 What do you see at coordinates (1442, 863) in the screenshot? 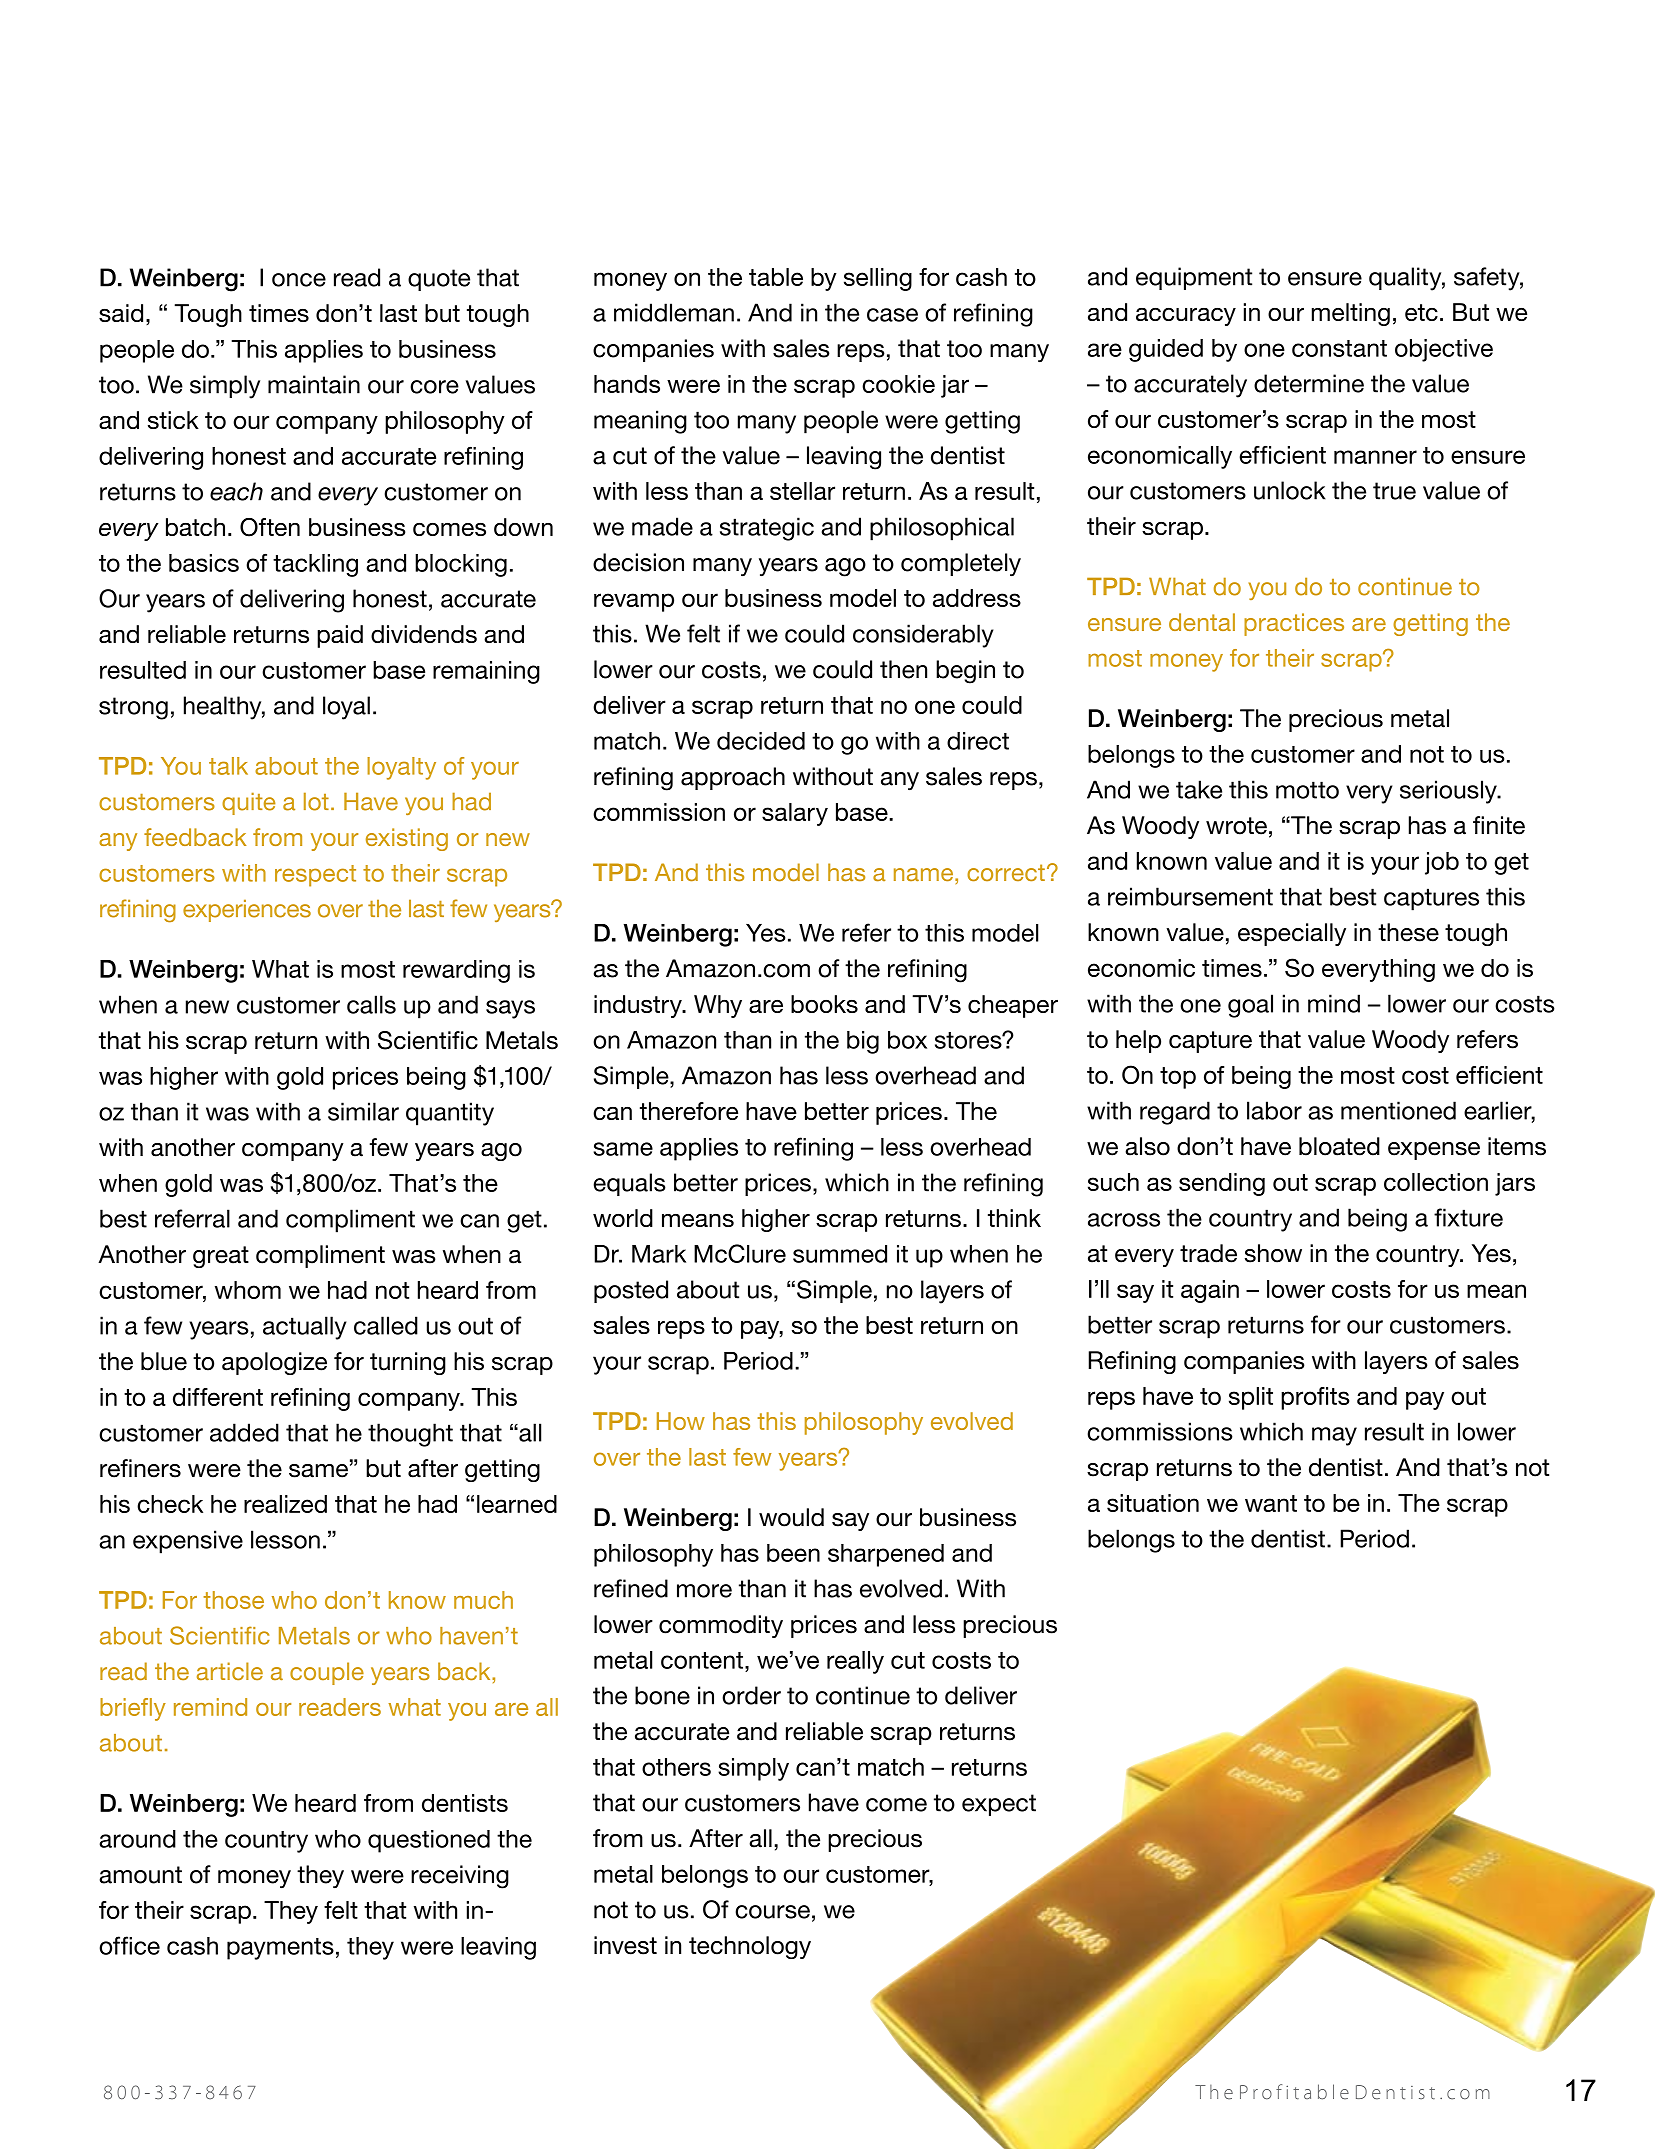
I see `job` at bounding box center [1442, 863].
